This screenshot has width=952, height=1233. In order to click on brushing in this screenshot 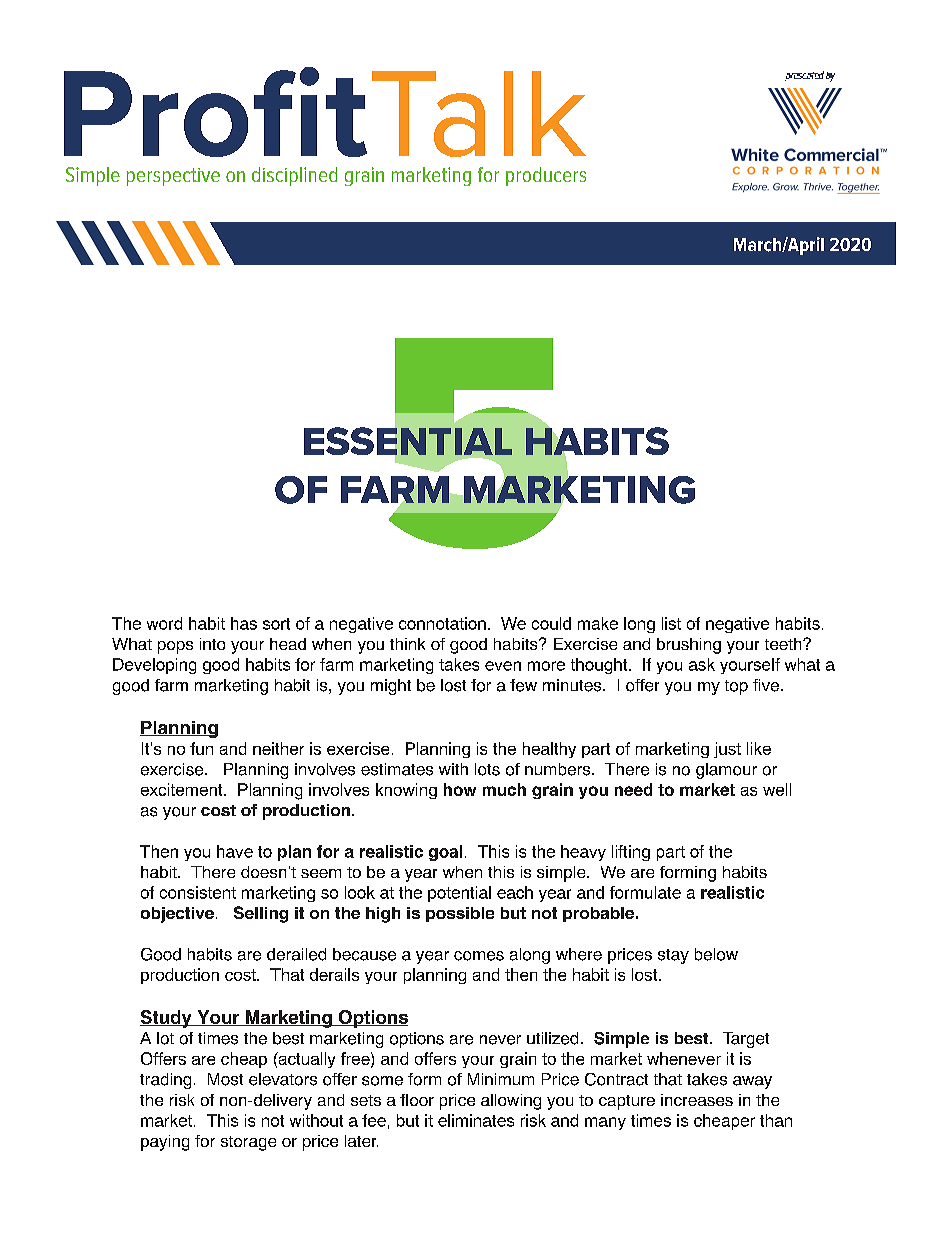, I will do `click(689, 646)`.
